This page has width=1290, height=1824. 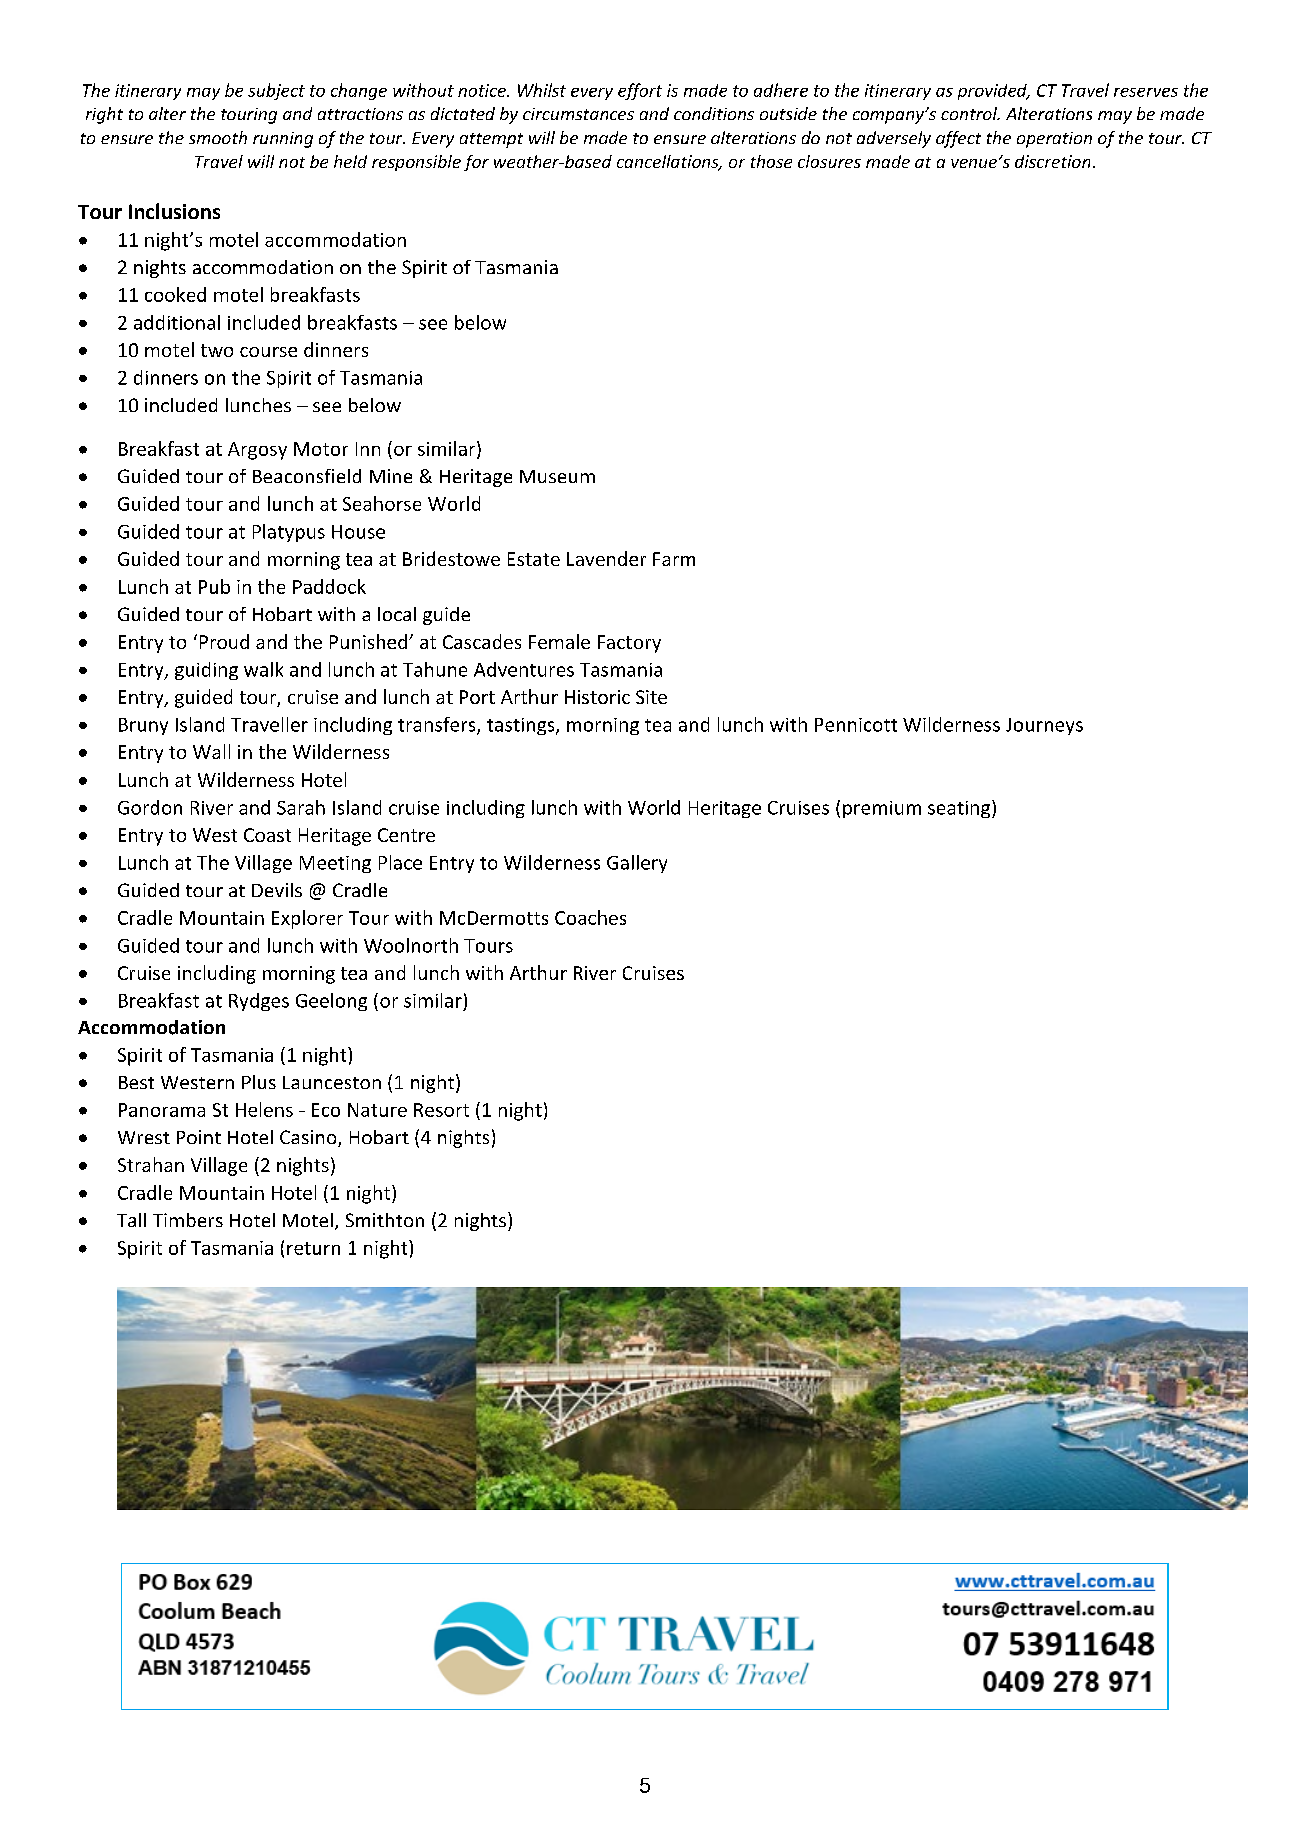 What do you see at coordinates (218, 137) in the page?
I see `smooth` at bounding box center [218, 137].
